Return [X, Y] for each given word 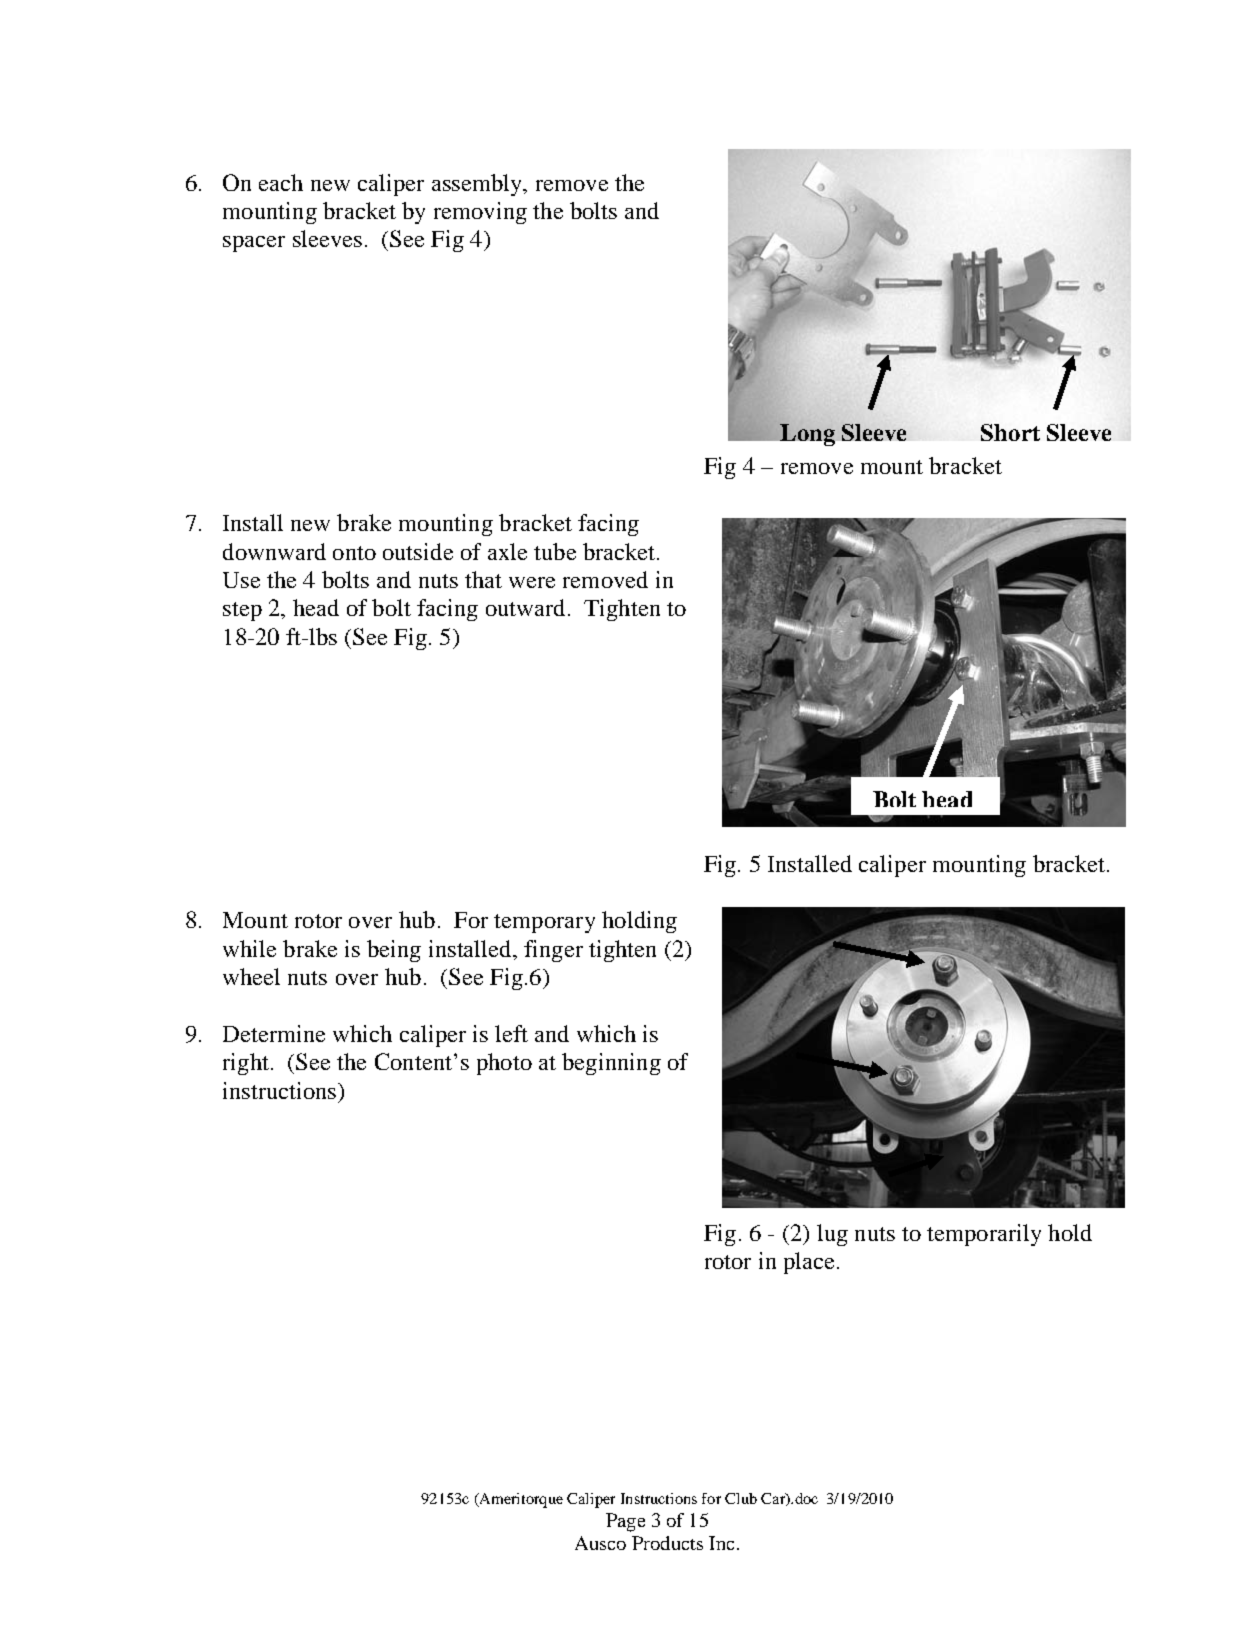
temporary [544, 923]
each [281, 182]
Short [1010, 432]
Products [667, 1543]
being [394, 951]
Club [741, 1498]
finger [553, 951]
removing [480, 213]
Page [625, 1522]
